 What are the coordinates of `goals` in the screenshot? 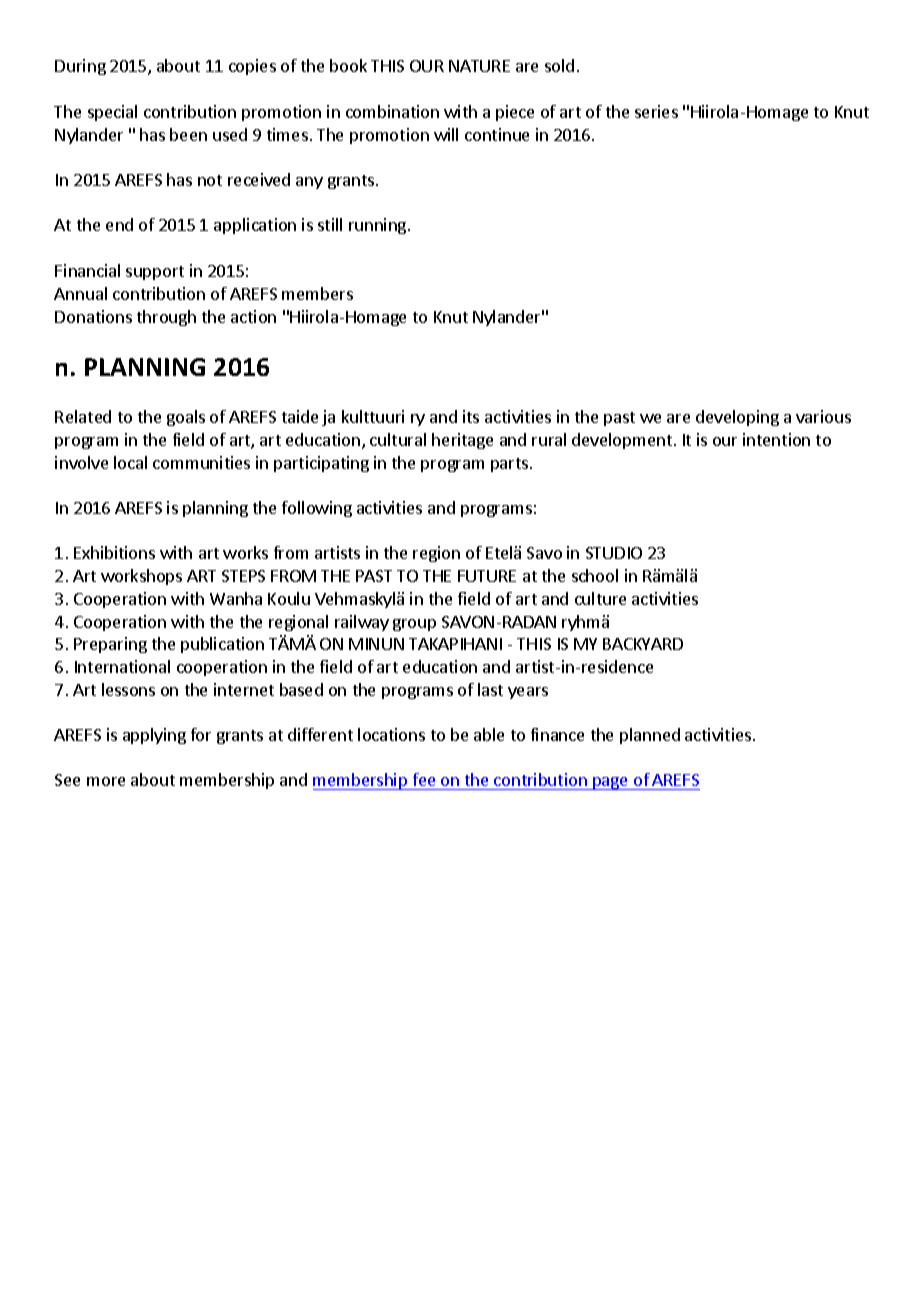 It's located at (186, 418).
